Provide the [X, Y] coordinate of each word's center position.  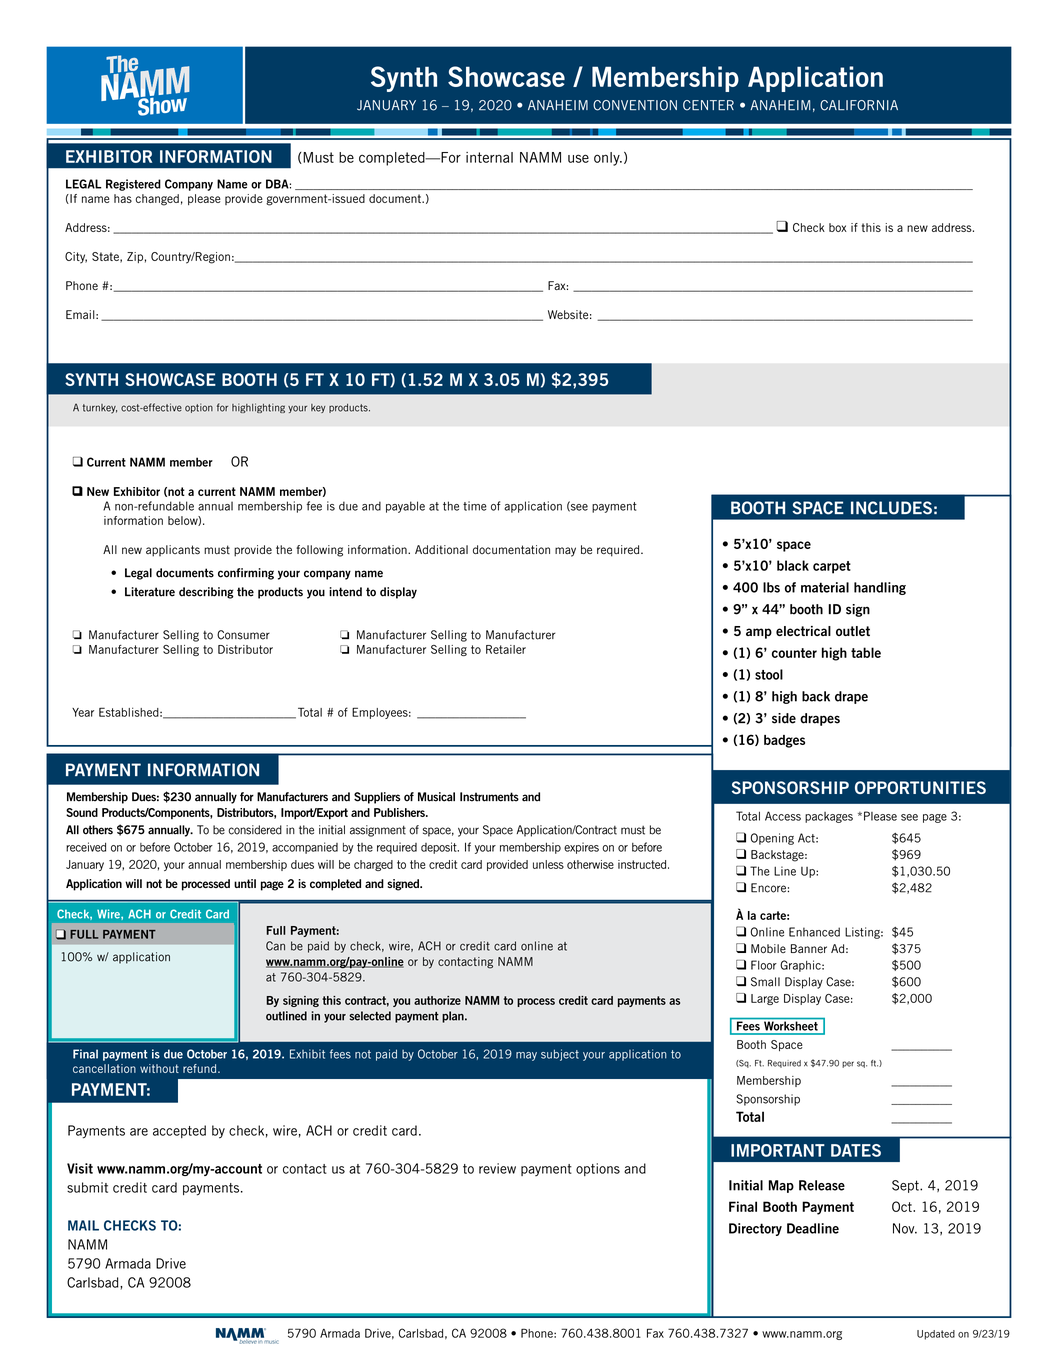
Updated [936, 1335]
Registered [133, 185]
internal [489, 157]
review [497, 1168]
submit [87, 1187]
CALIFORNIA [859, 105]
